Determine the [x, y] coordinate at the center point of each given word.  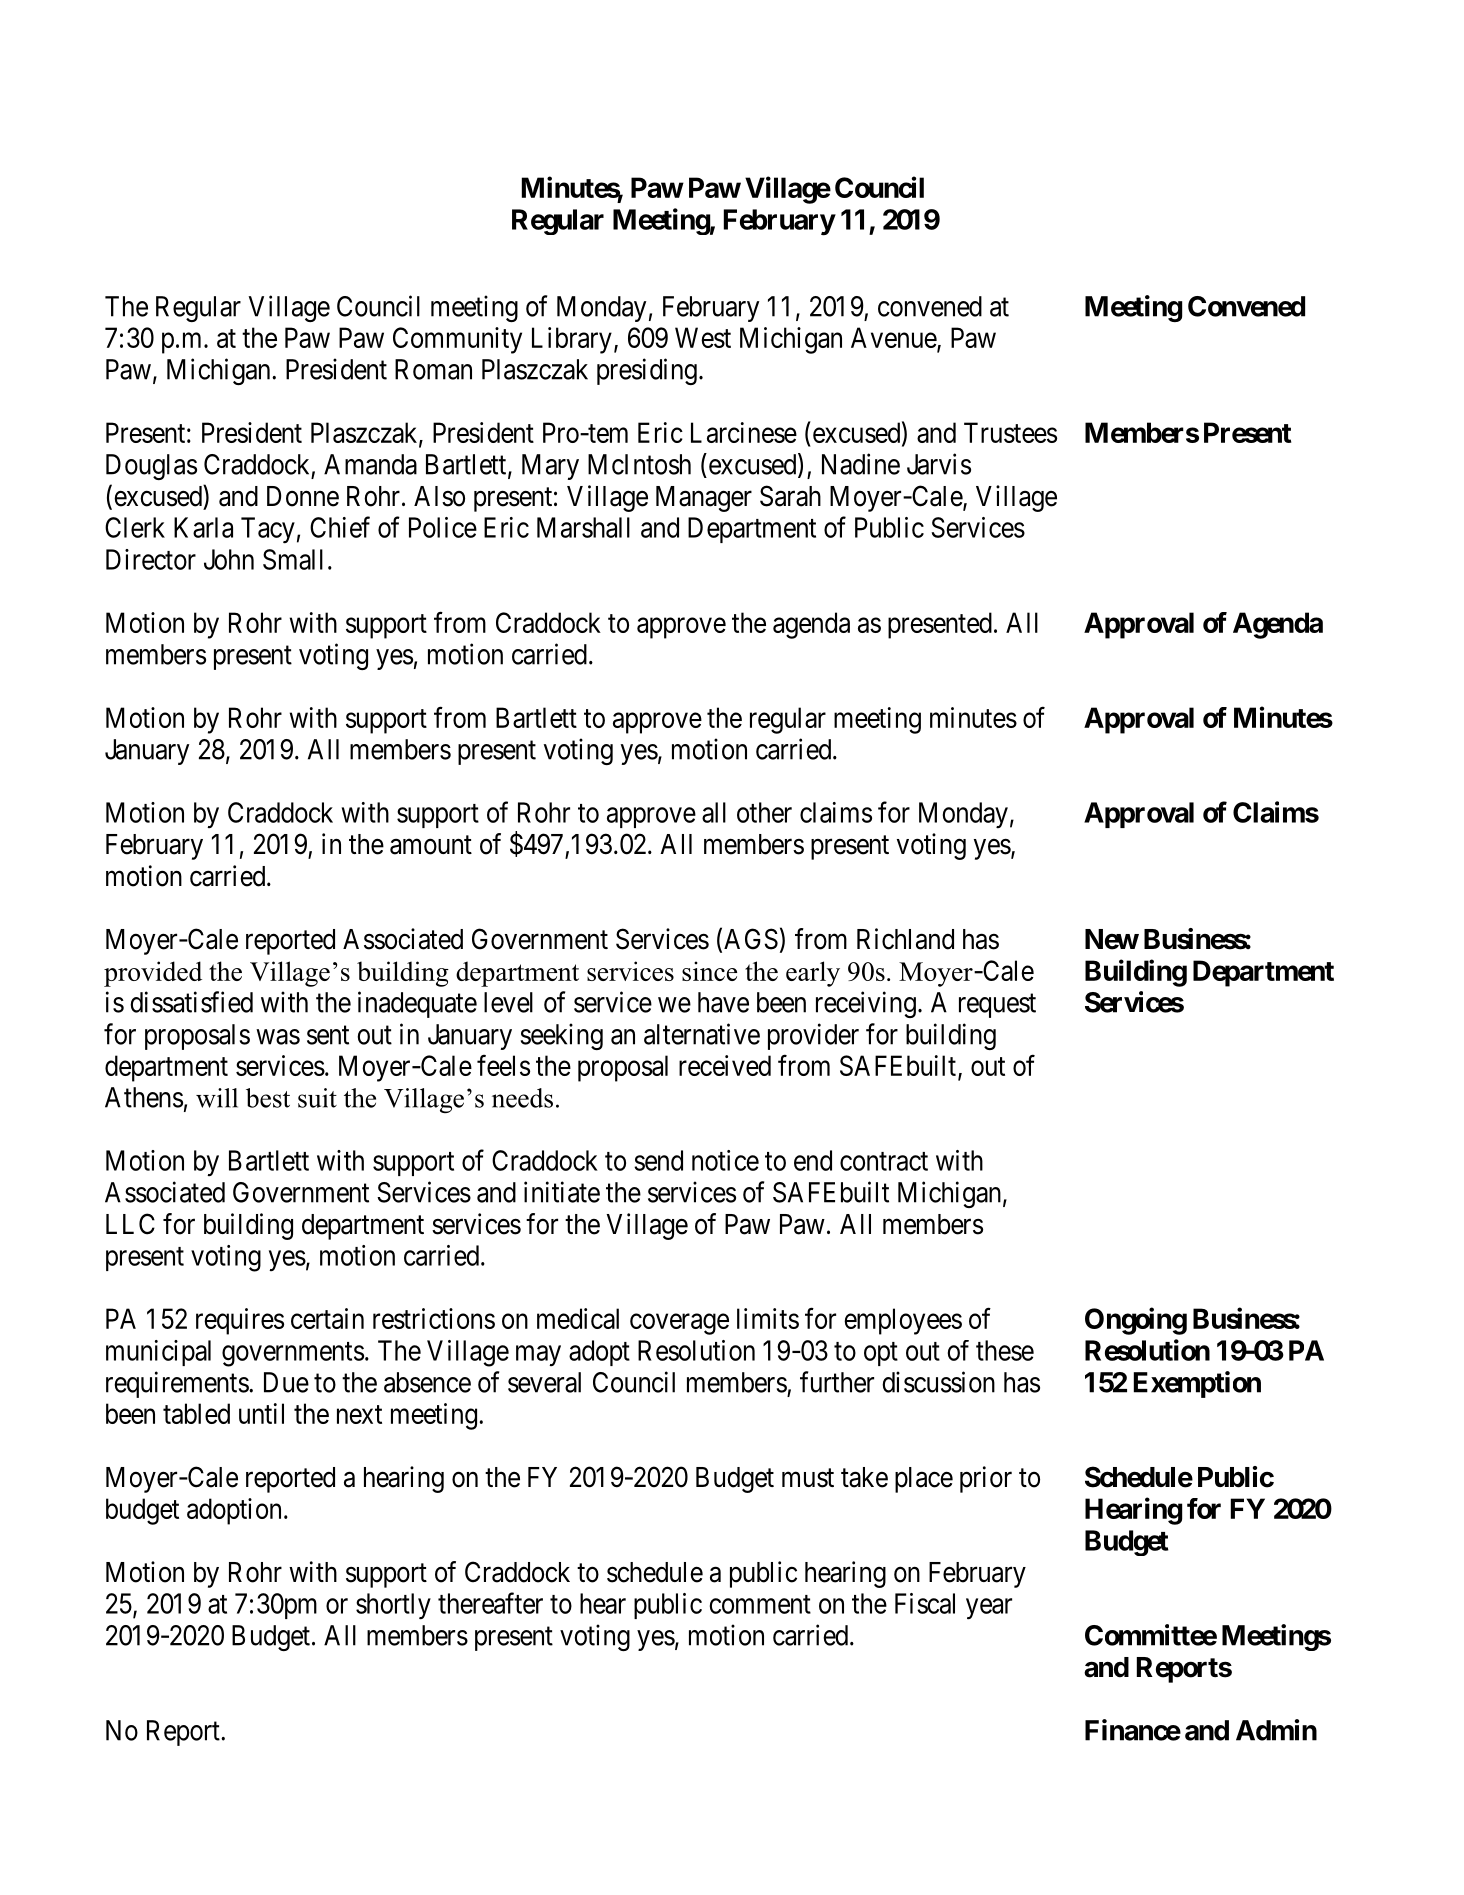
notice [725, 1160]
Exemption [1197, 1384]
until [261, 1413]
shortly [393, 1606]
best [268, 1098]
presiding [647, 371]
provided [153, 974]
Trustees [1010, 432]
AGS [751, 939]
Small [293, 559]
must [808, 1478]
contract [884, 1161]
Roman [433, 369]
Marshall [583, 527]
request [997, 1006]
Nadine [861, 464]
